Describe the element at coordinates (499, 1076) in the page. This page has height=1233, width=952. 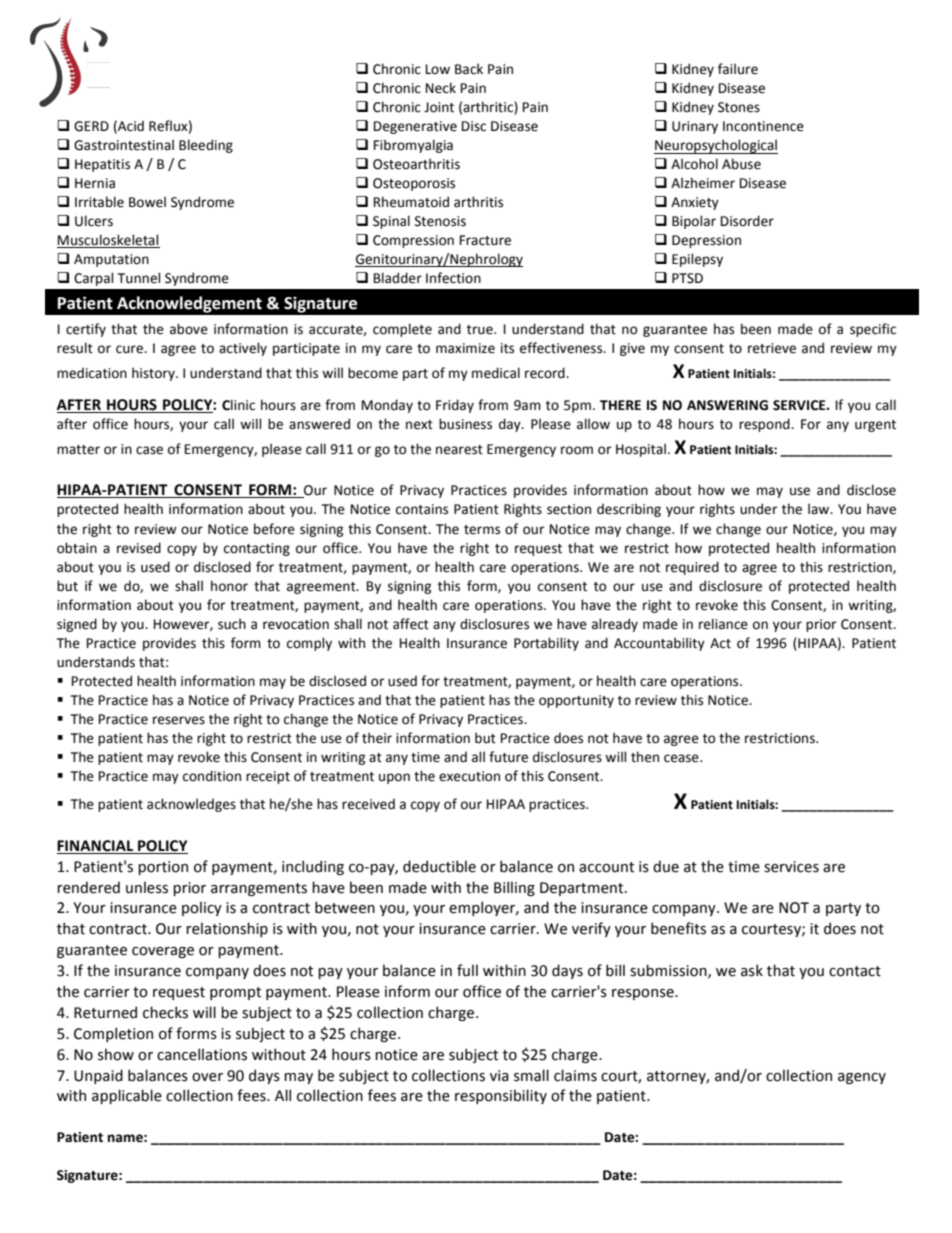
I see `via` at that location.
